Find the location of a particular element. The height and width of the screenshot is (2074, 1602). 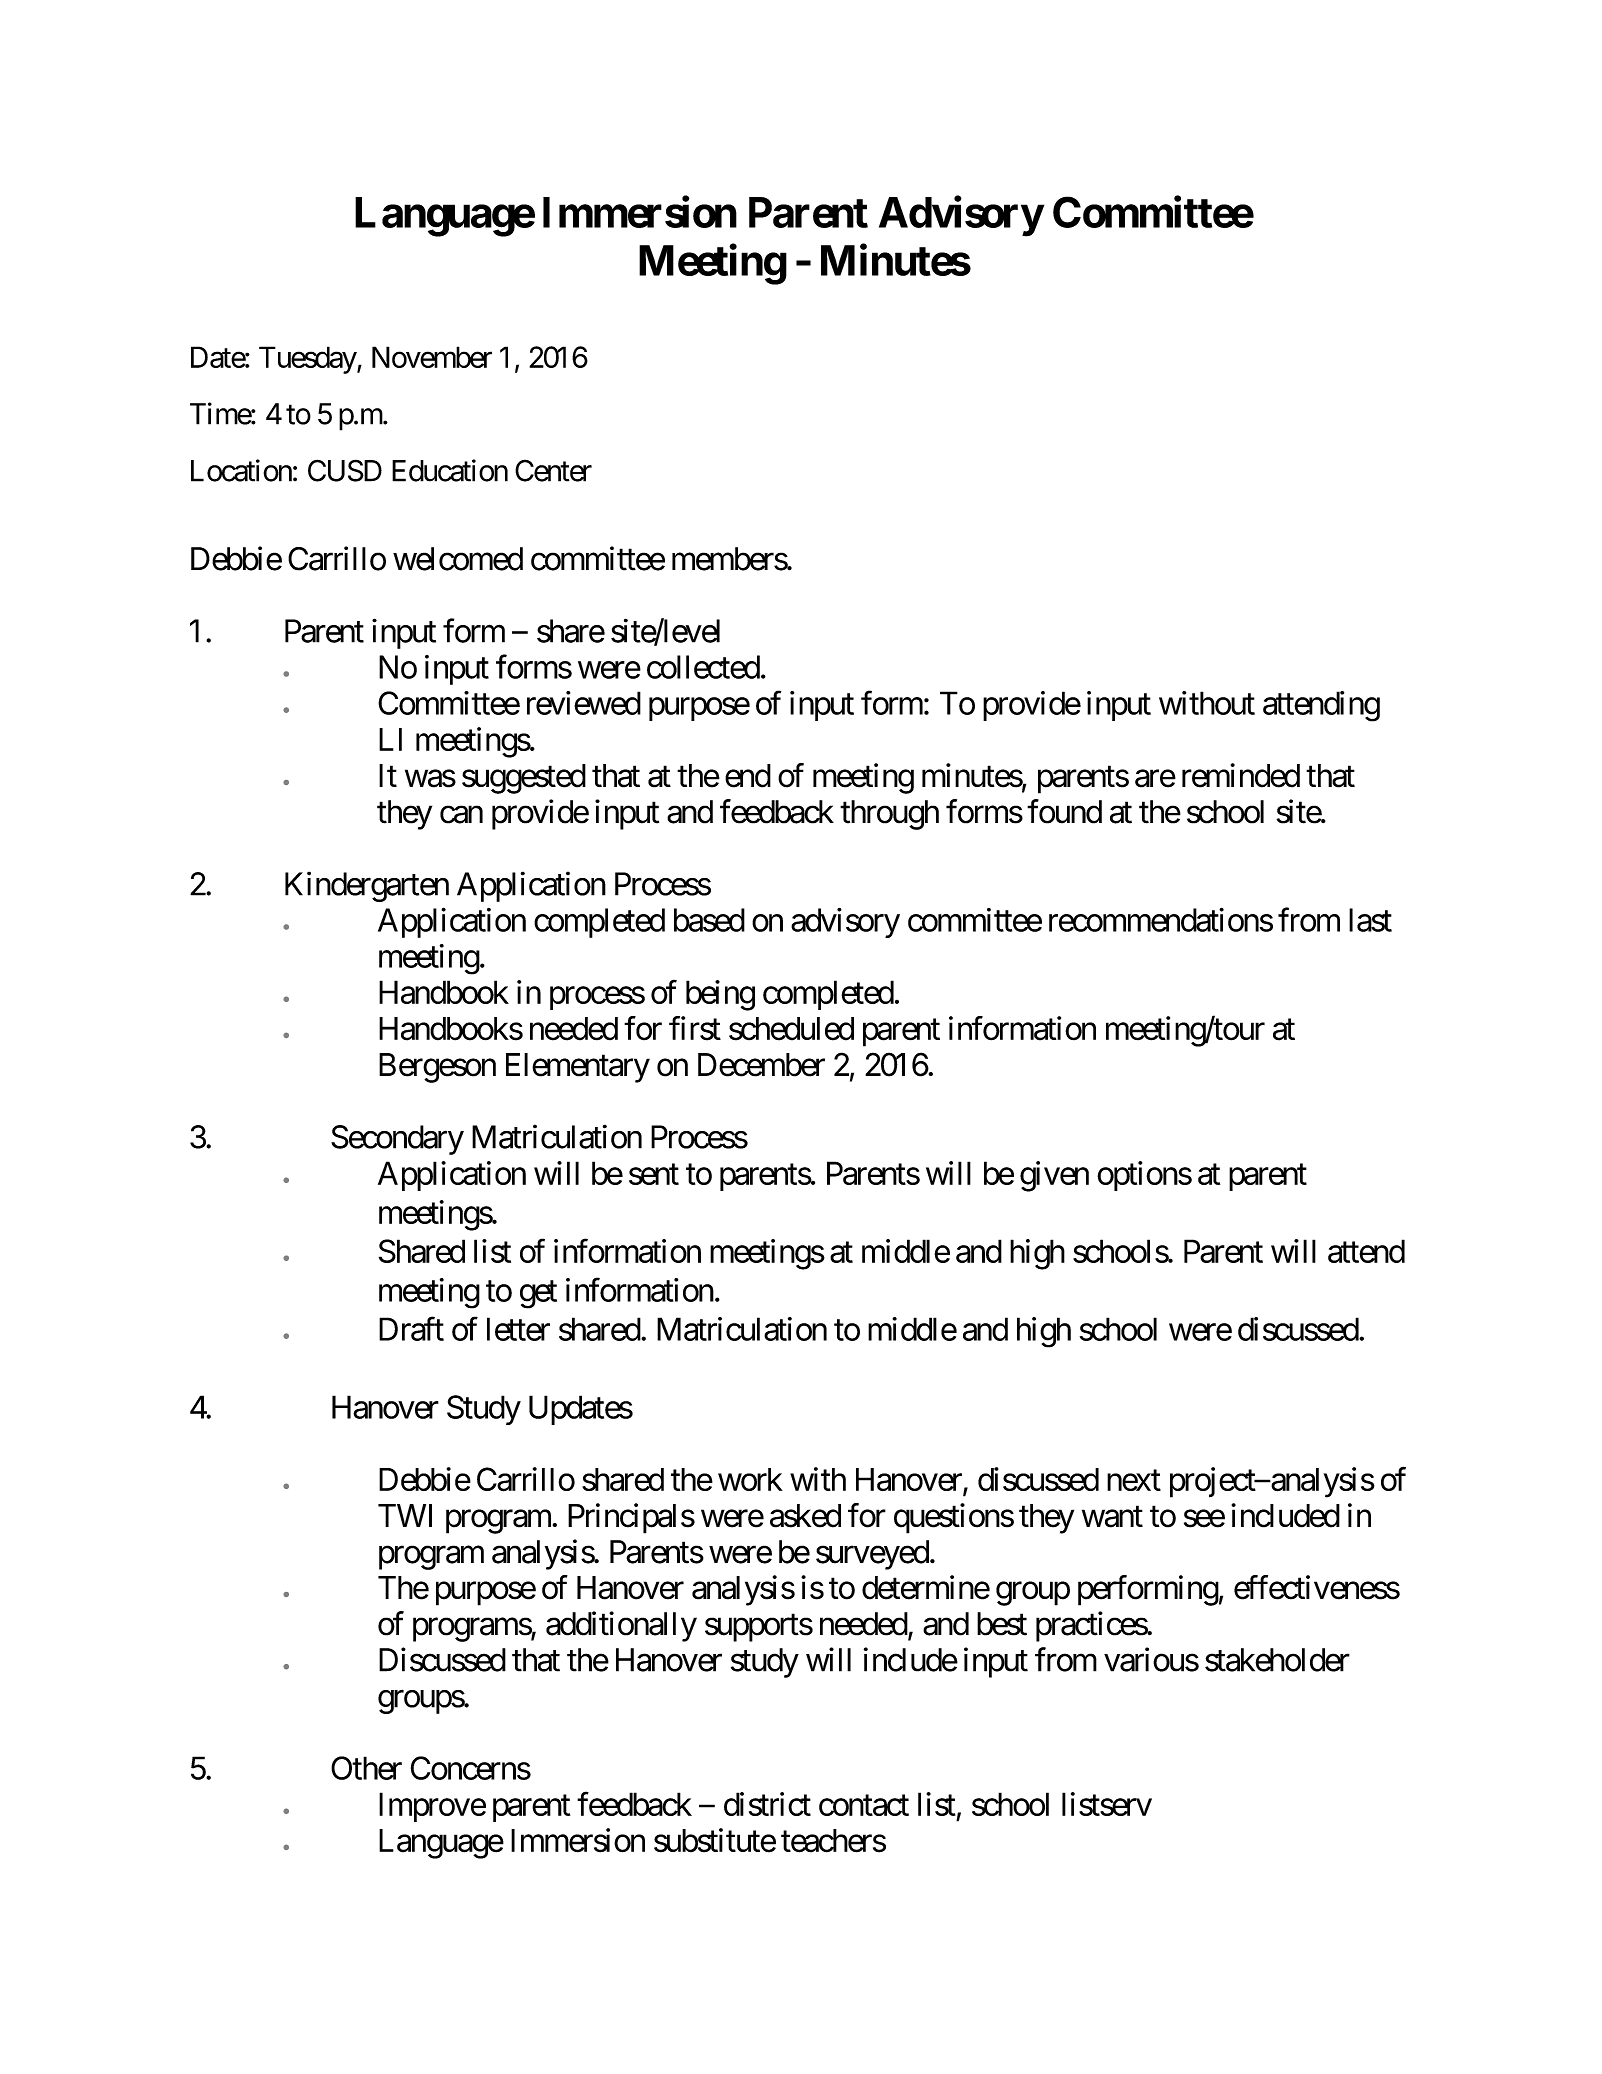

December is located at coordinates (761, 1065).
